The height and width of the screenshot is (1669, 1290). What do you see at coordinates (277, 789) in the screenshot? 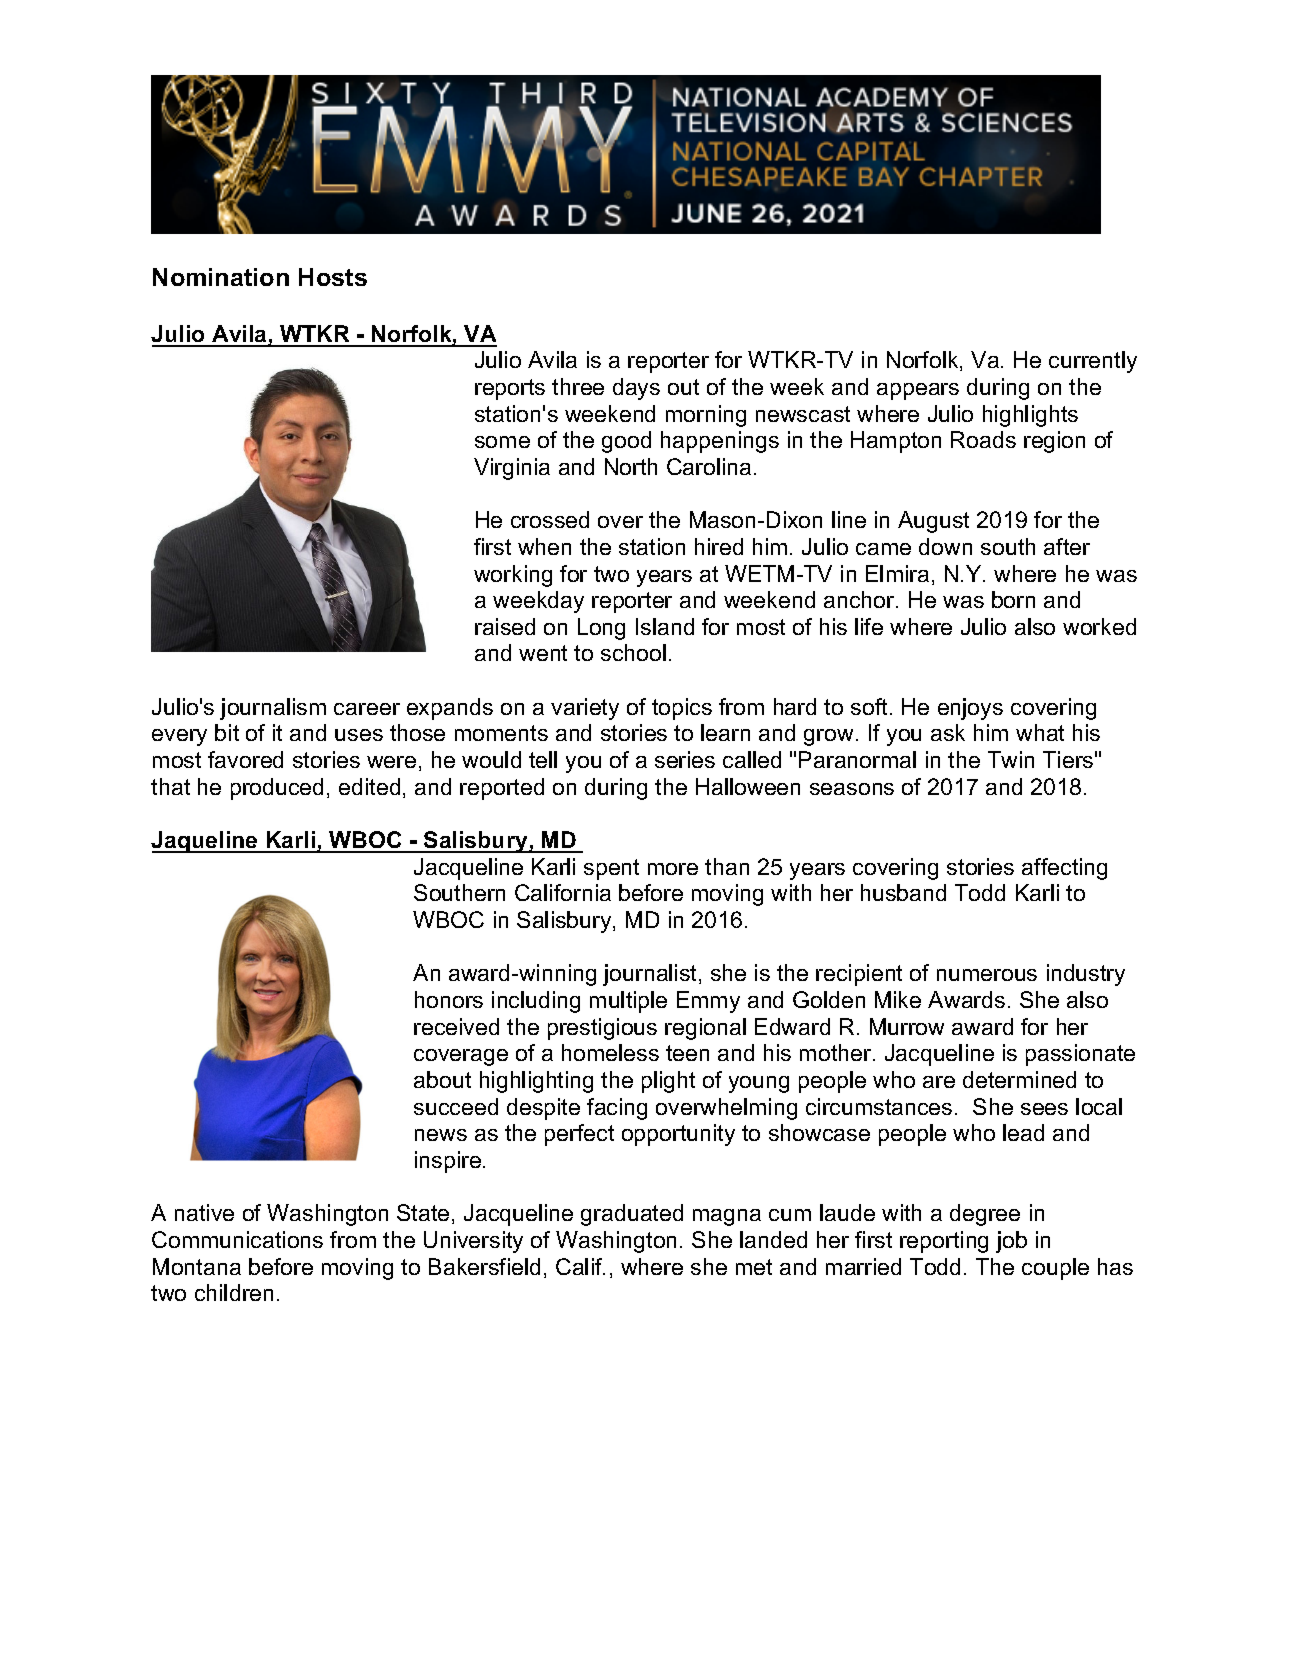
I see `produced` at bounding box center [277, 789].
